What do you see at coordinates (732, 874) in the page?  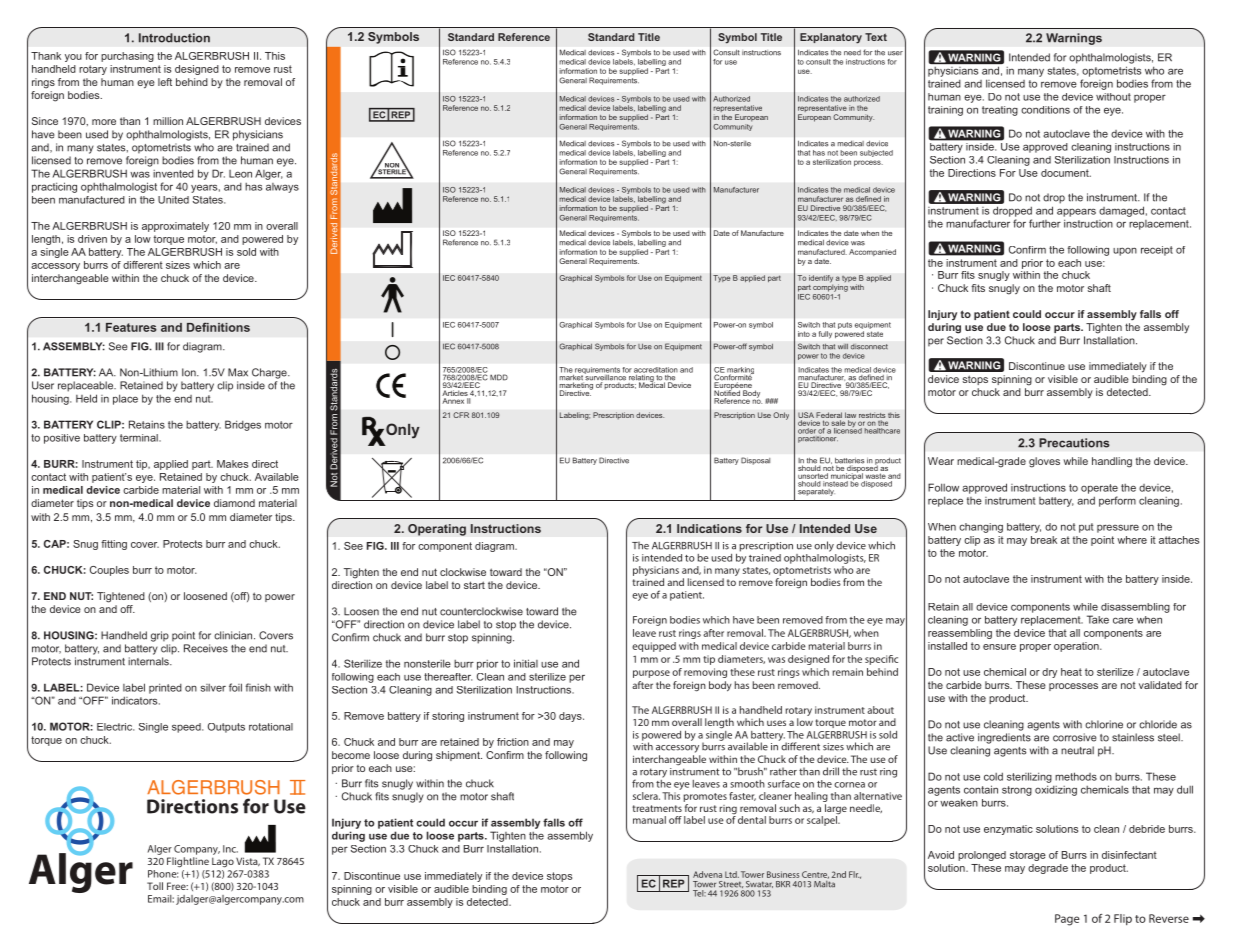 I see `Ltd` at bounding box center [732, 874].
